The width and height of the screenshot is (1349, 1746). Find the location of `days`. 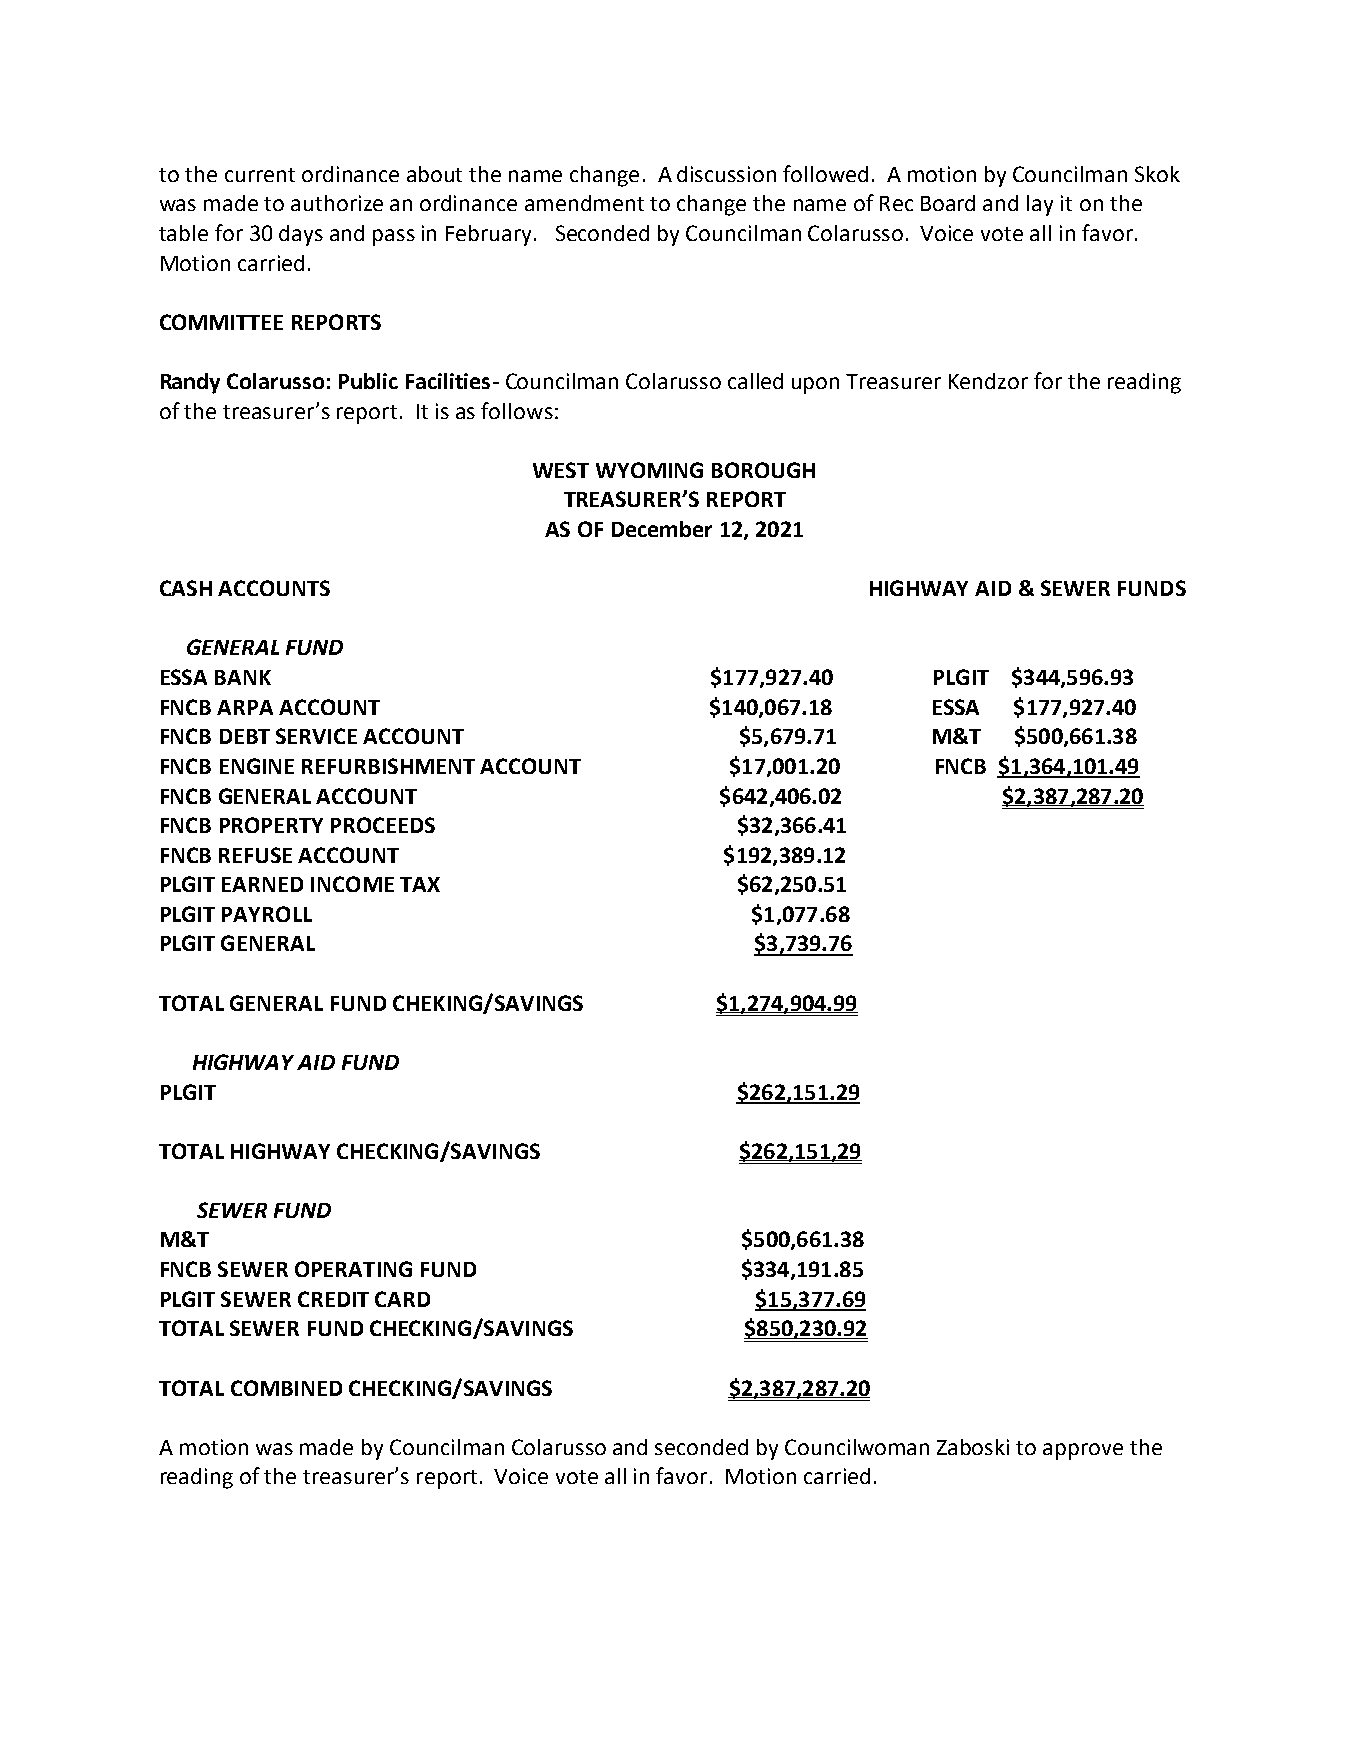

days is located at coordinates (301, 235).
